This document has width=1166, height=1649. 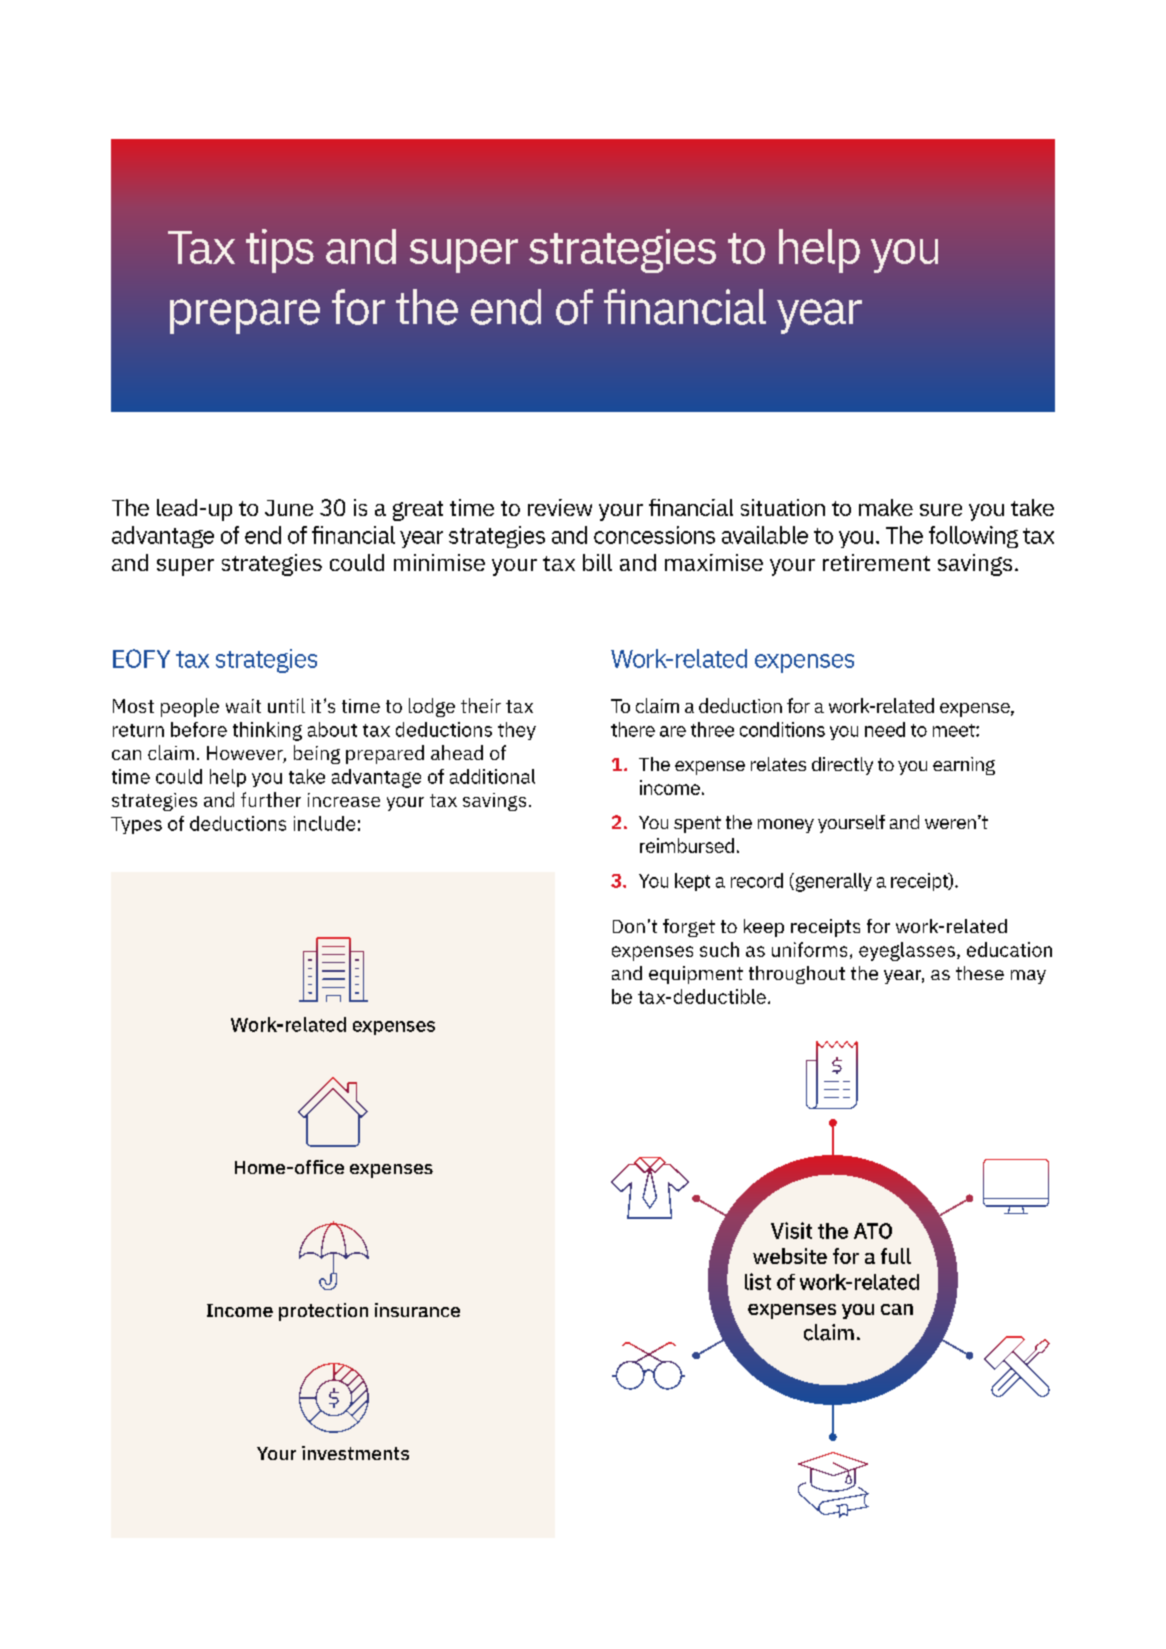 What do you see at coordinates (271, 799) in the document?
I see `further` at bounding box center [271, 799].
